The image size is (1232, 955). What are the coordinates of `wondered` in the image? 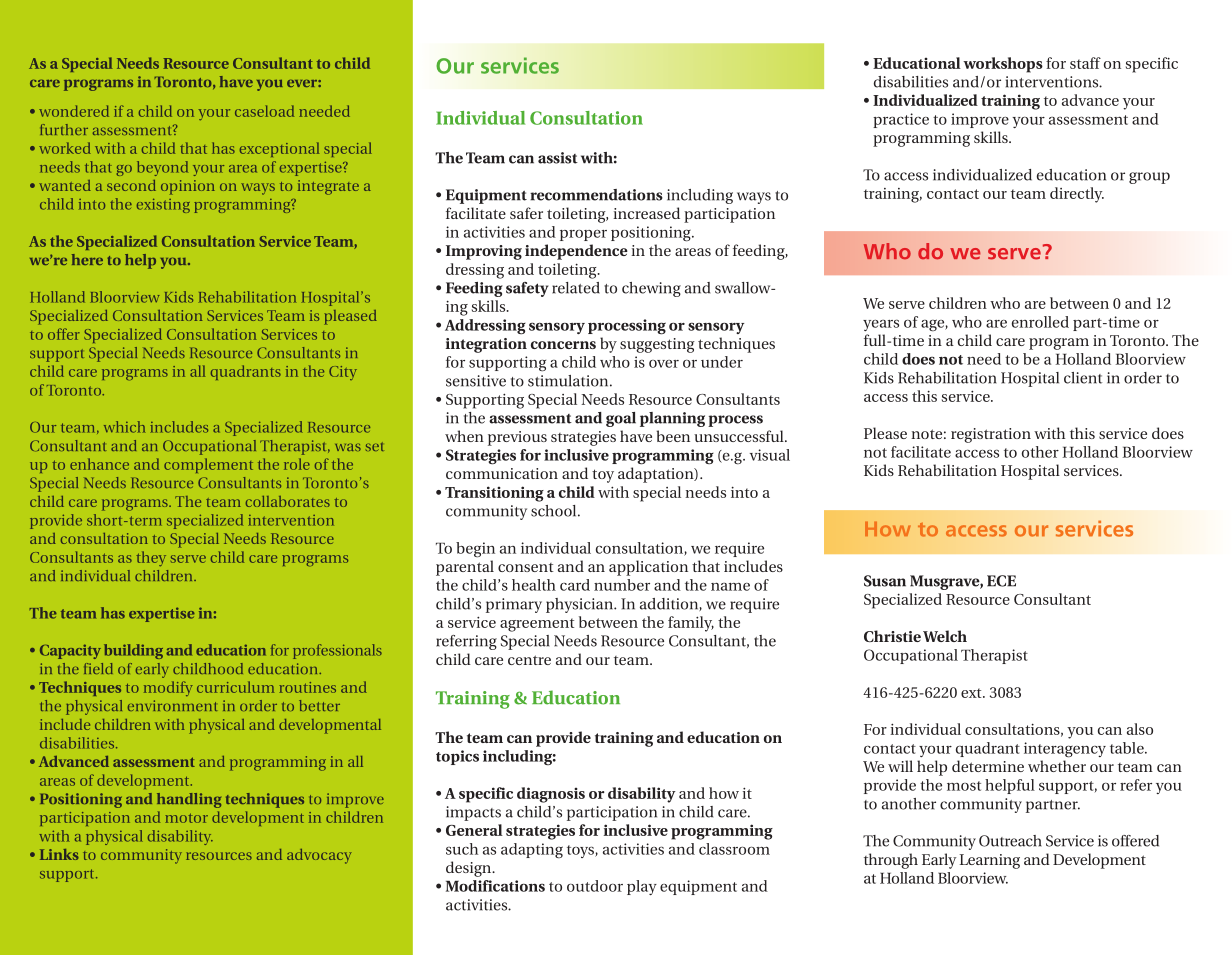 It's located at (74, 111).
